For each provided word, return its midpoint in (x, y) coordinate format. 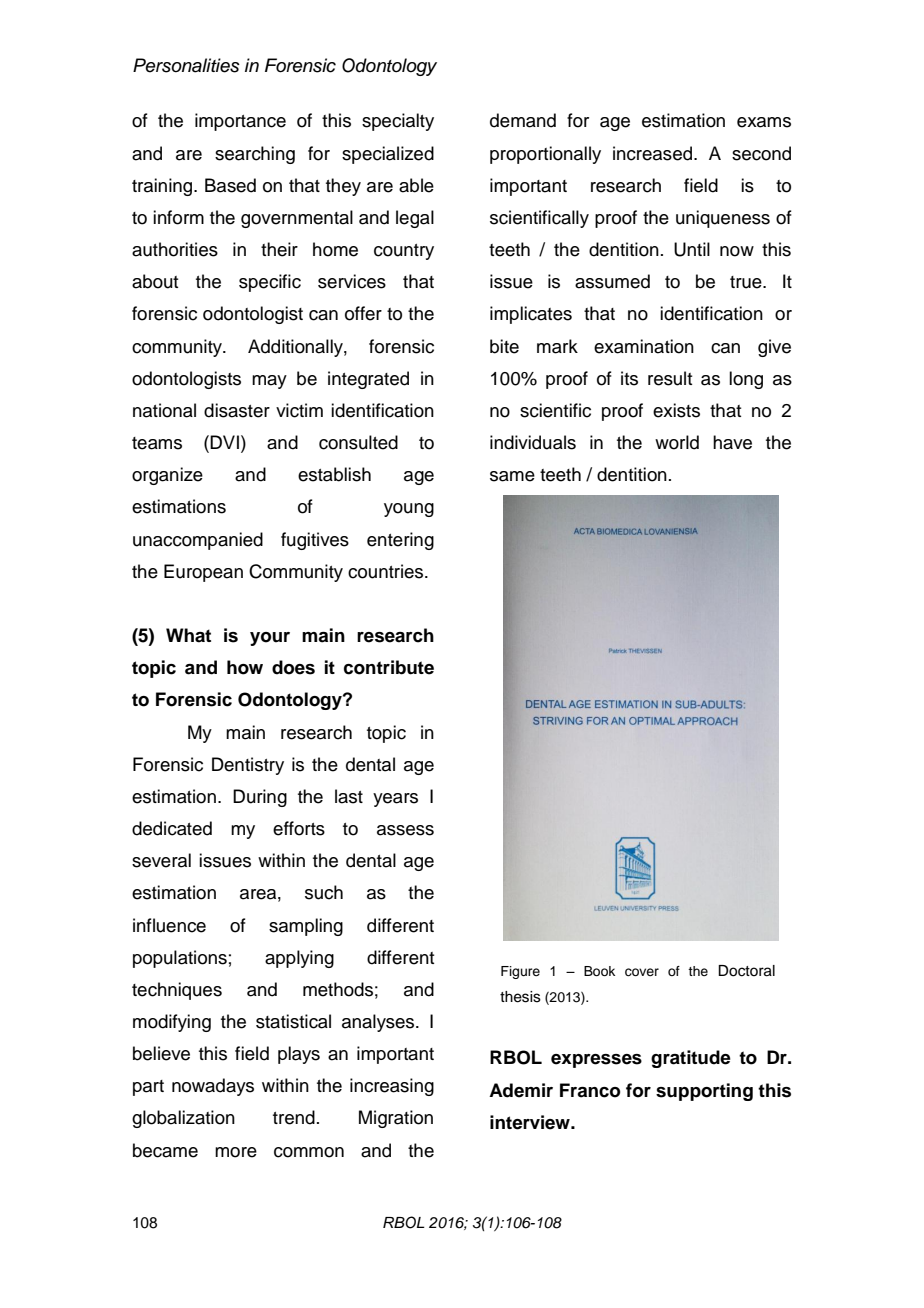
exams (764, 122)
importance (240, 122)
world (677, 442)
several (161, 860)
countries (387, 571)
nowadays (213, 1087)
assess (405, 830)
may (269, 382)
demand (523, 120)
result (670, 378)
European (203, 573)
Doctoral (746, 971)
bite (504, 346)
